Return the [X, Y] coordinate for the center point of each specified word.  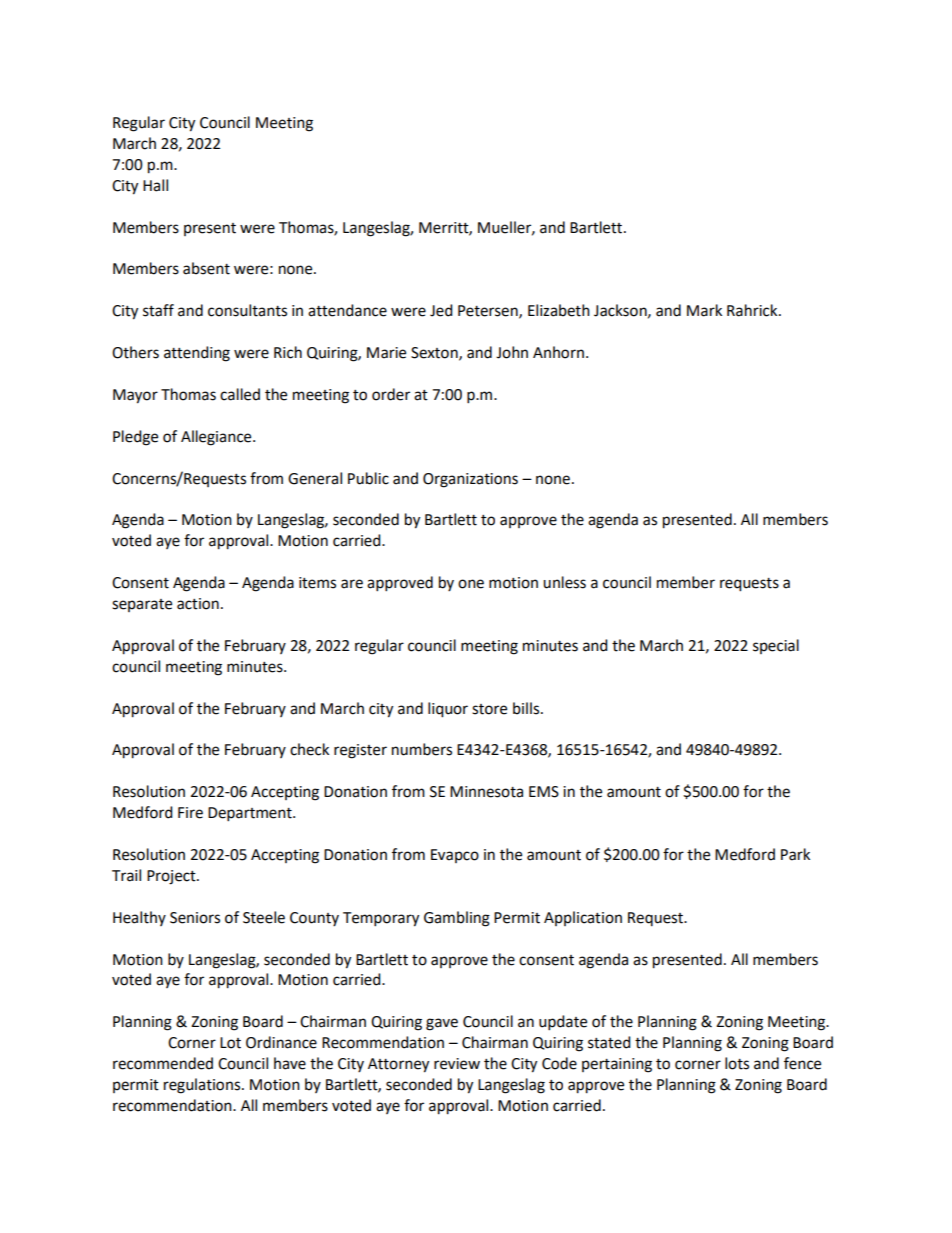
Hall [155, 185]
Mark [704, 310]
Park [795, 854]
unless [564, 582]
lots [737, 1063]
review [457, 1064]
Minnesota [486, 792]
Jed [441, 310]
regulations [203, 1086]
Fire [190, 813]
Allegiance [217, 438]
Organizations [470, 480]
